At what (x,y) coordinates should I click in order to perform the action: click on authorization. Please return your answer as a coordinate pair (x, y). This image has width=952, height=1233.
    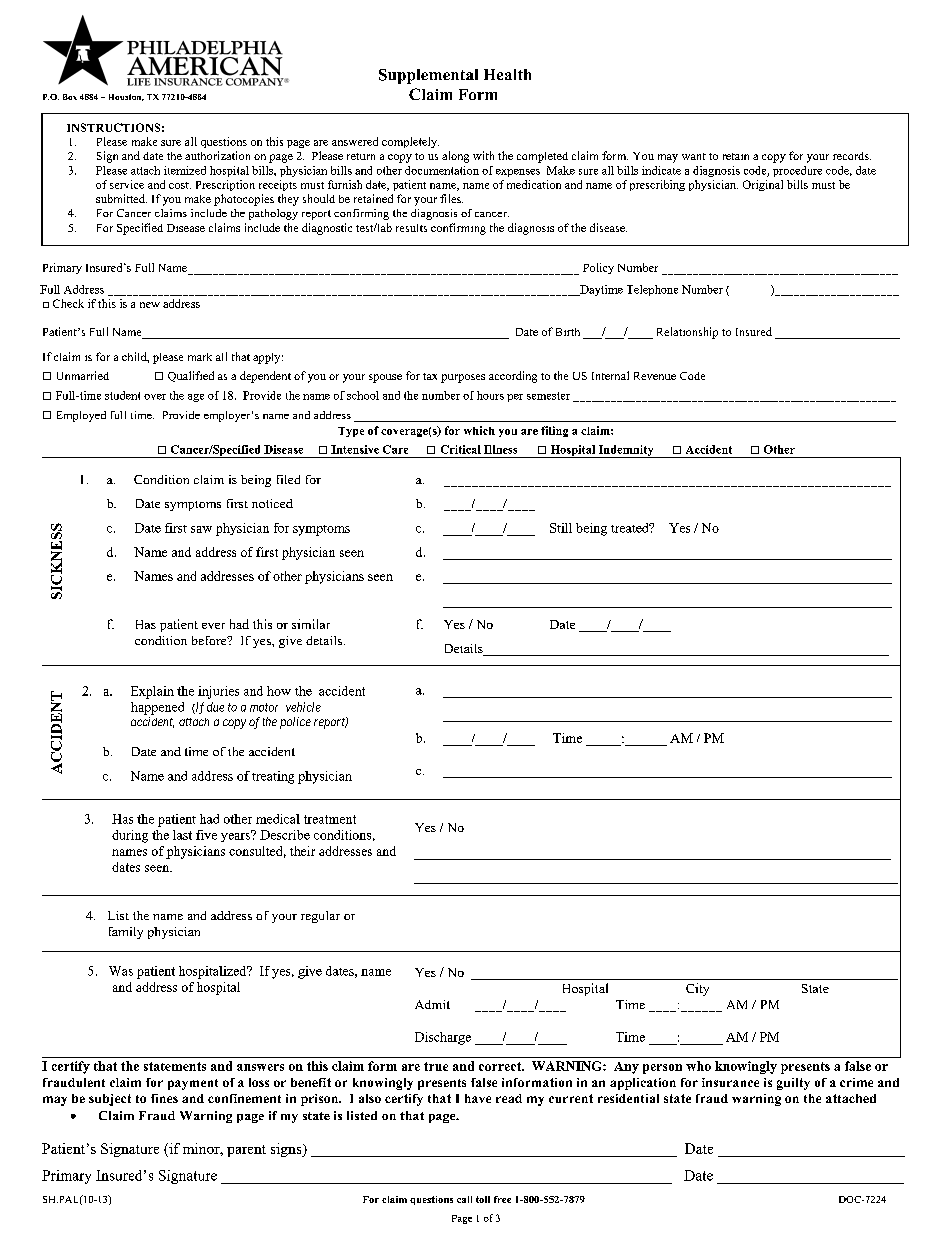
    Looking at the image, I should click on (217, 155).
